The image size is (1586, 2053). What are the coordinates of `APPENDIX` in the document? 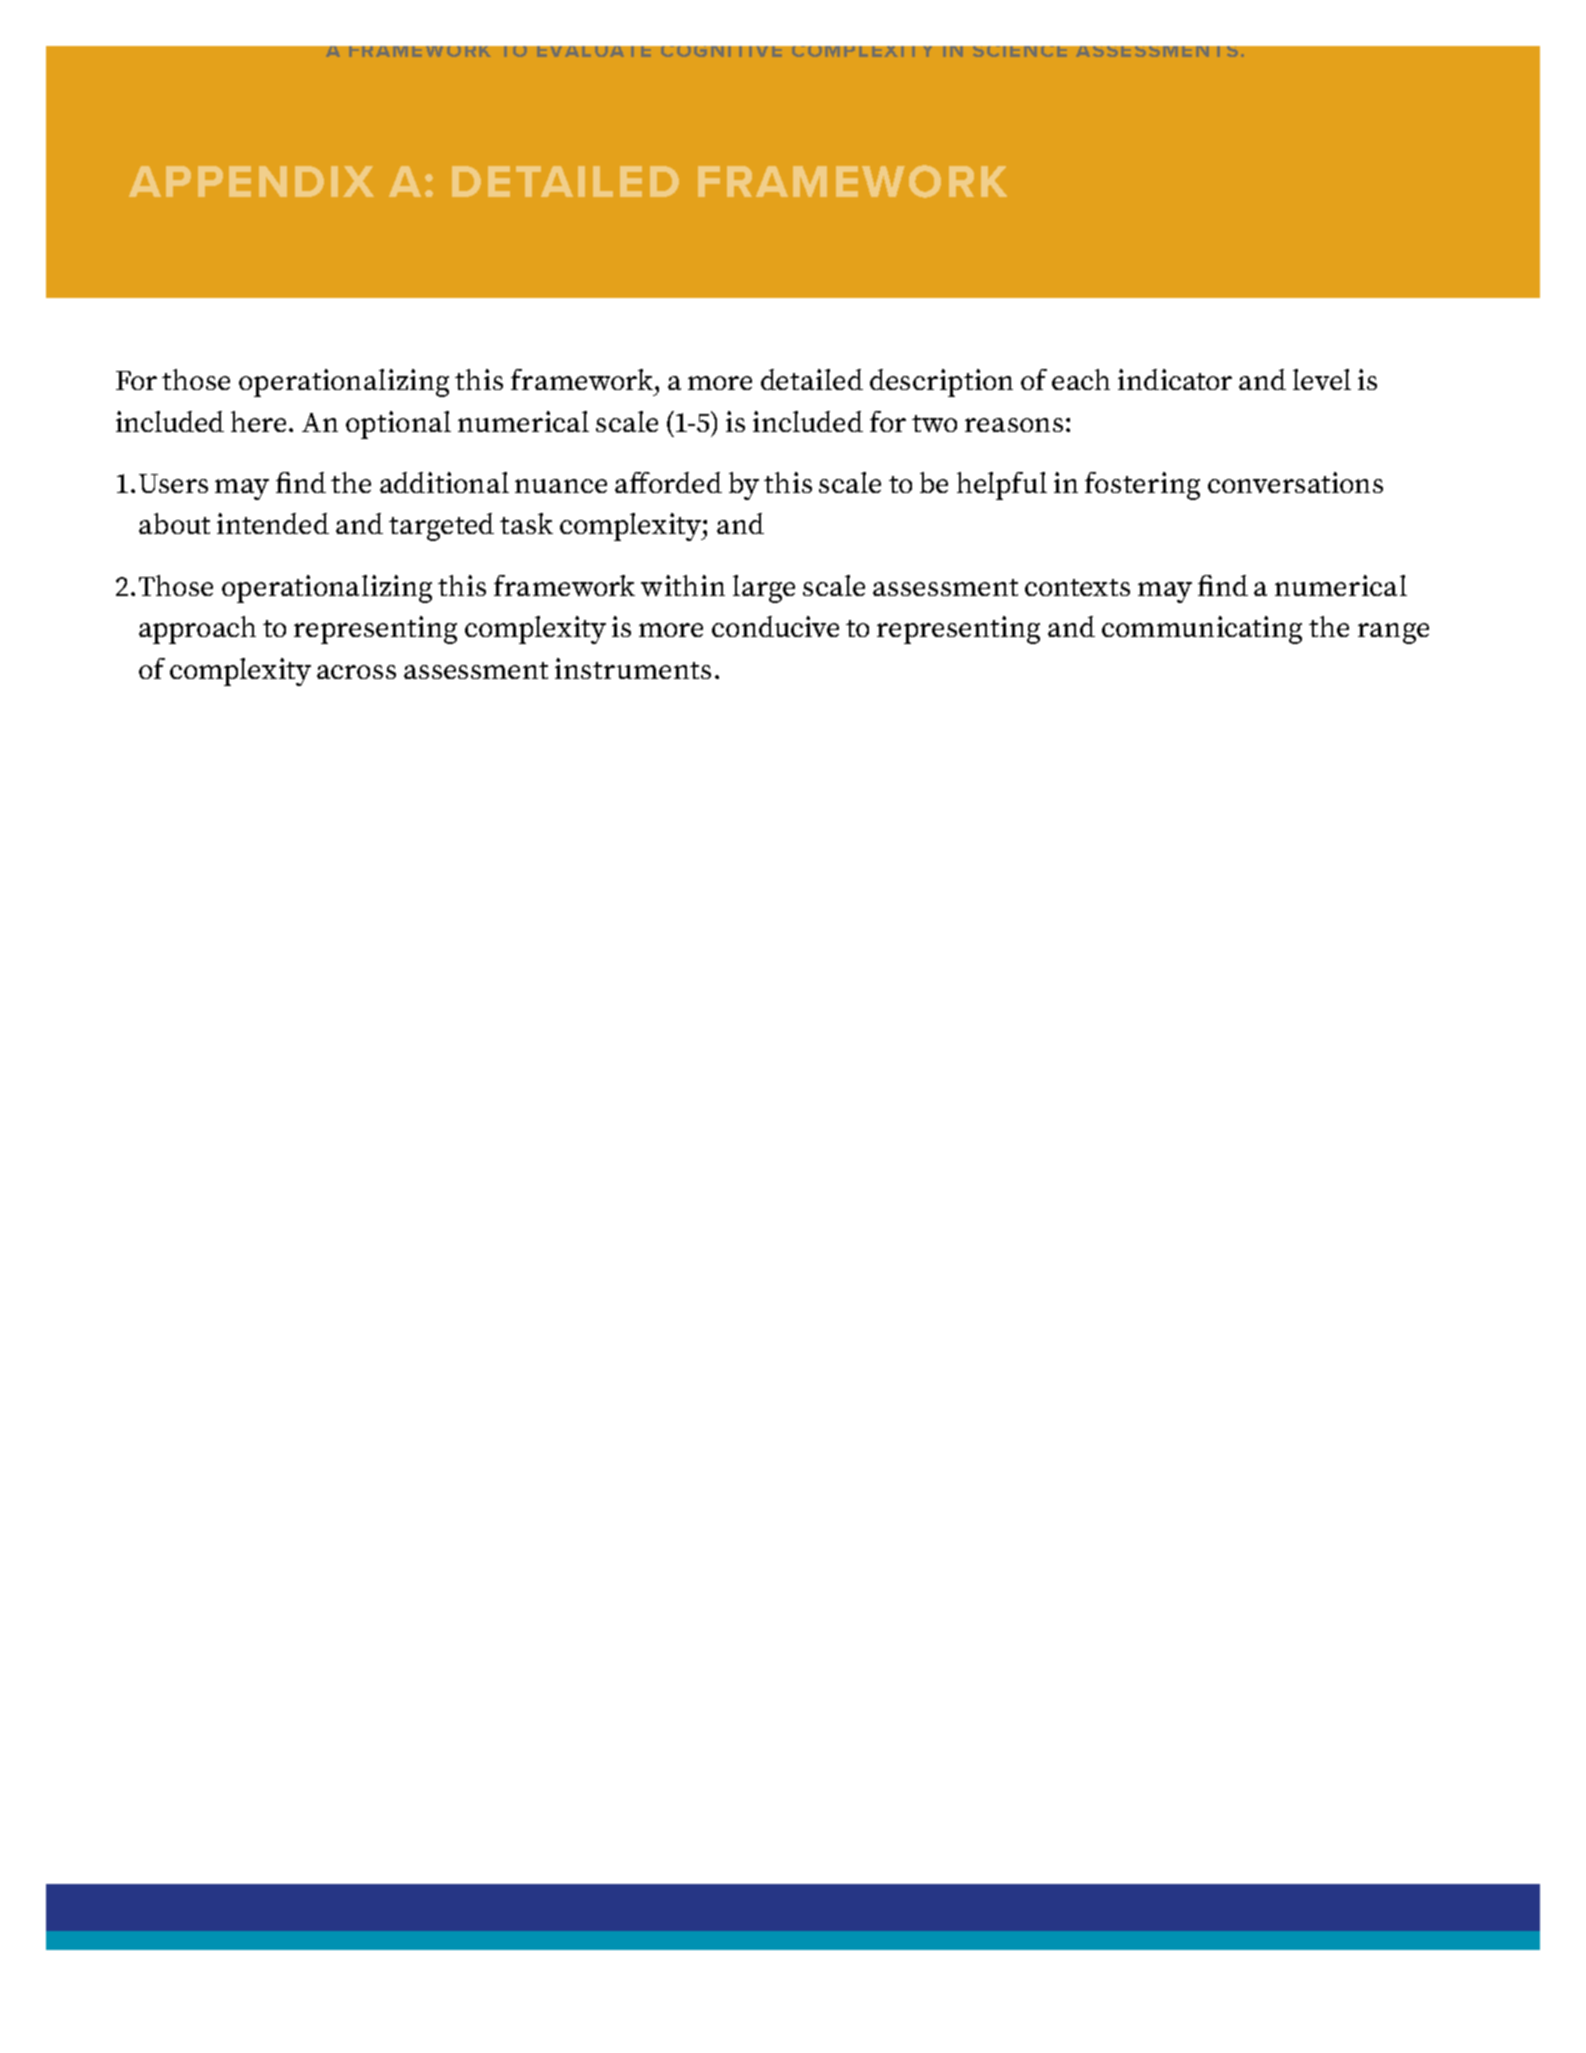 It's located at (251, 181).
